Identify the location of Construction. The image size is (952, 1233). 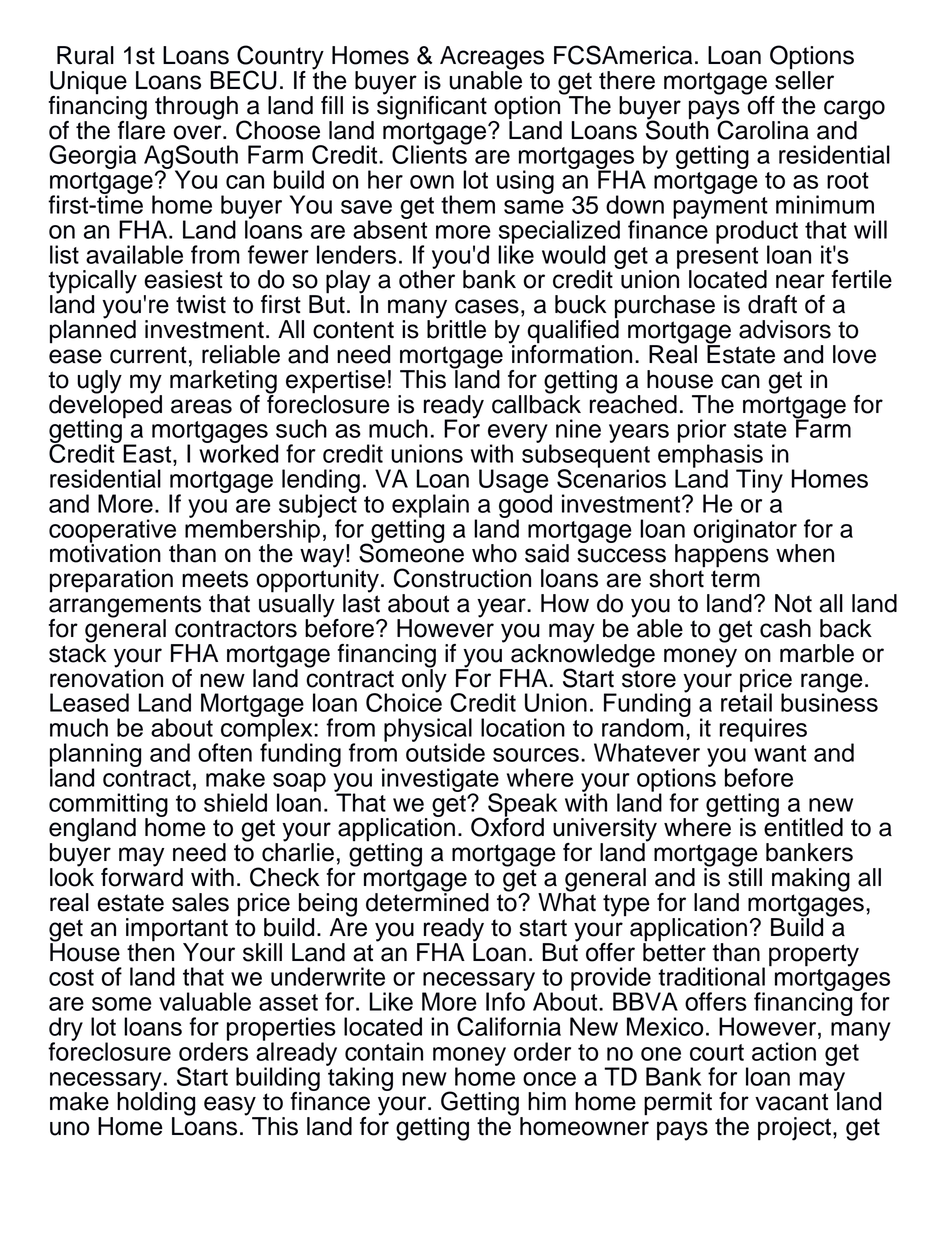
(462, 578).
